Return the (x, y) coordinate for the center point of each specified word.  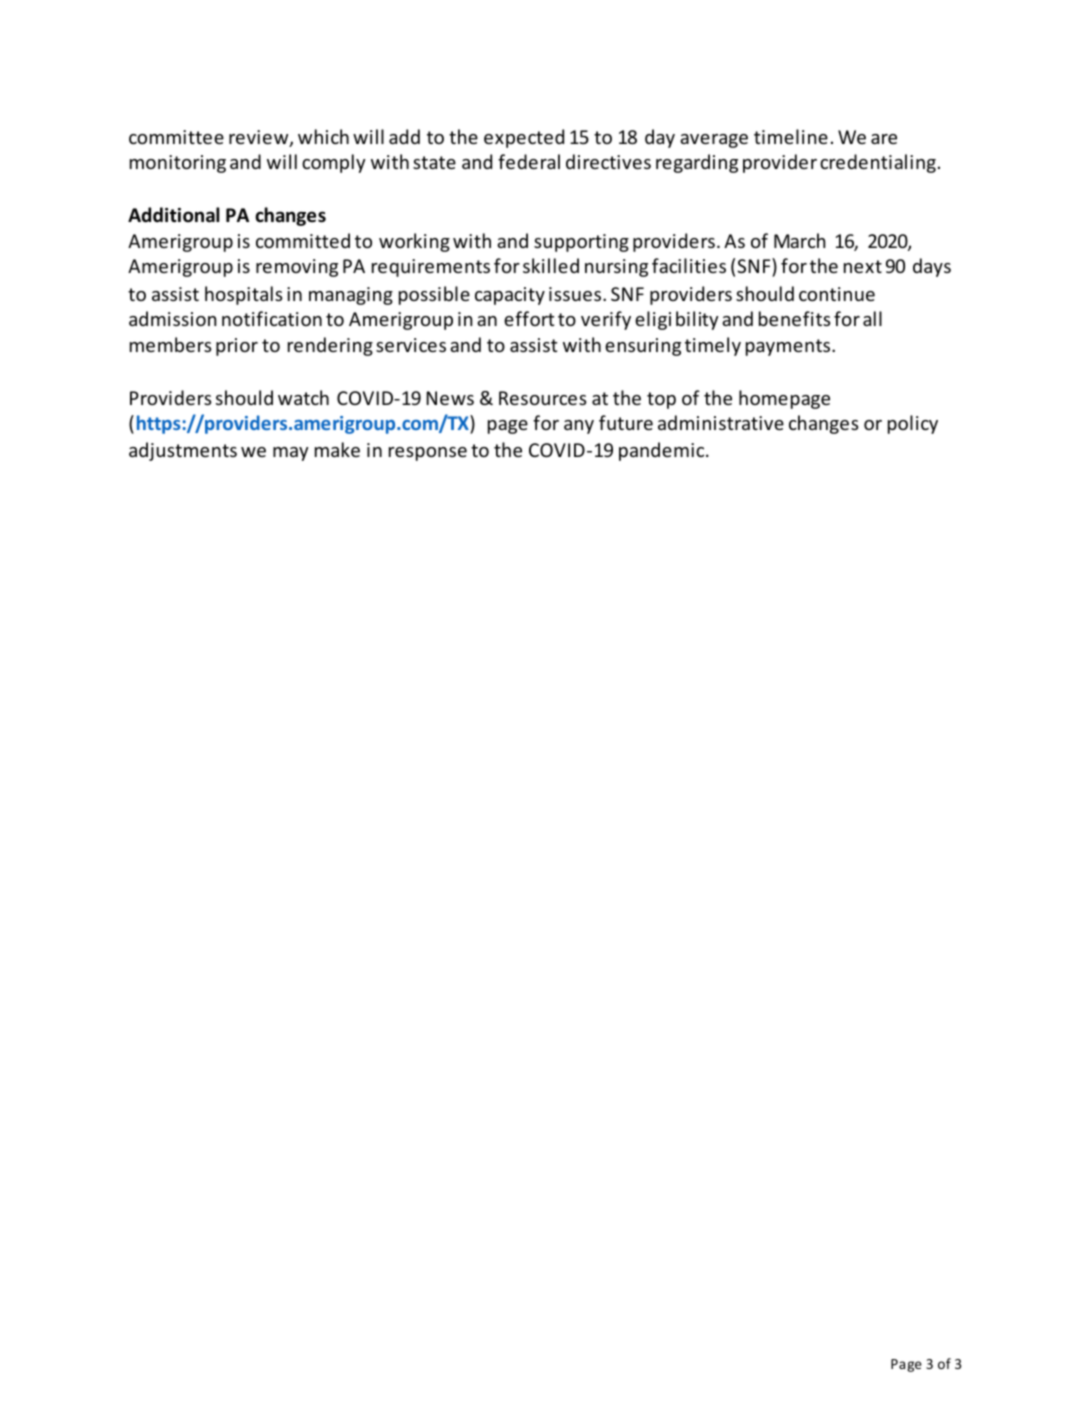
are (884, 139)
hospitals (244, 295)
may (291, 454)
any (579, 427)
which (323, 136)
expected (524, 138)
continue (837, 294)
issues (576, 294)
